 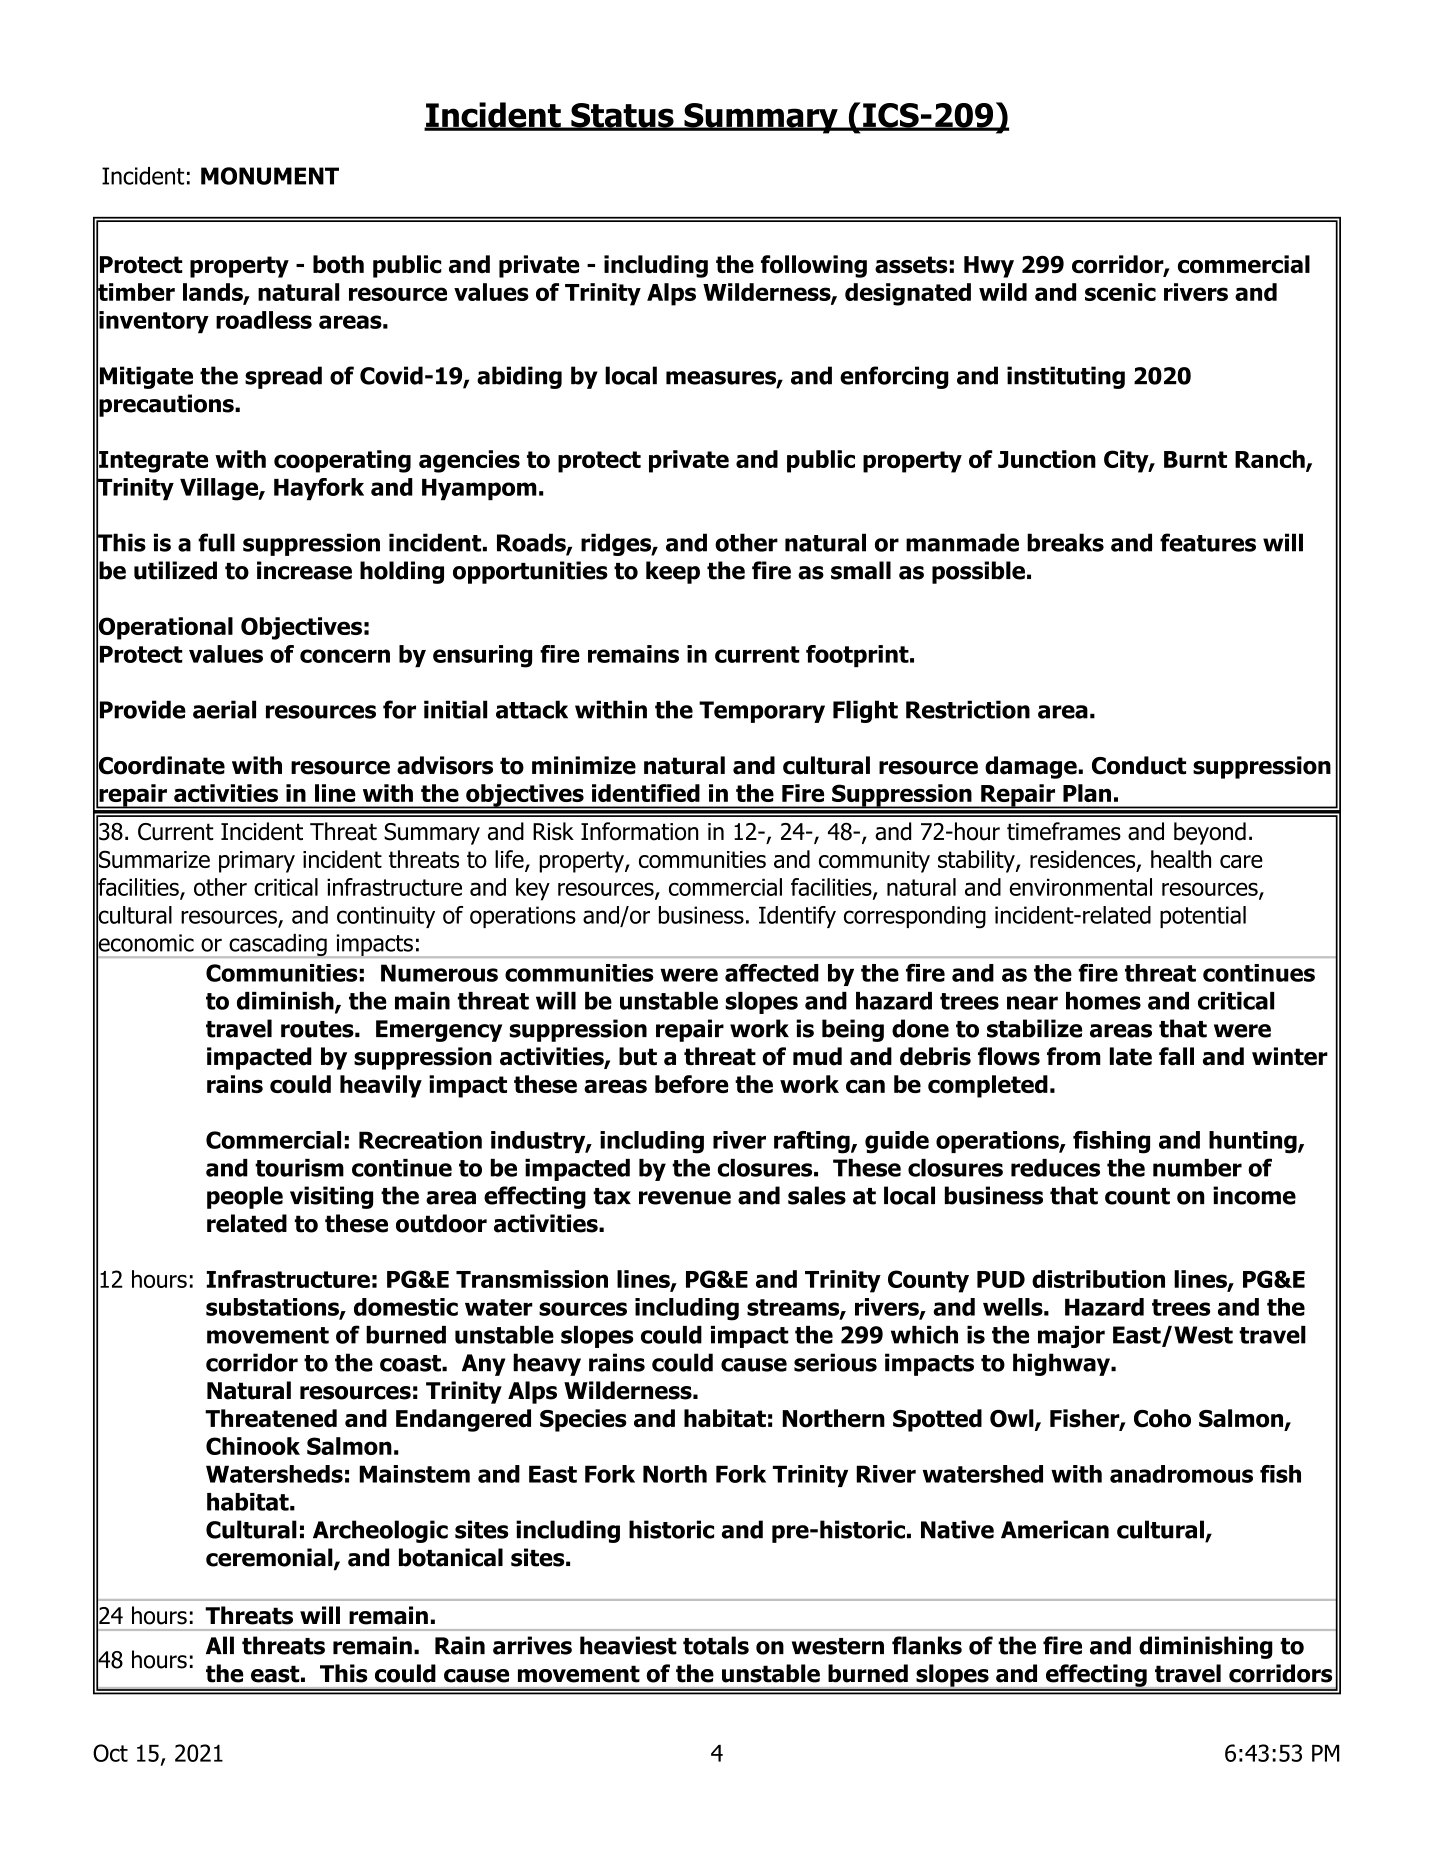 What do you see at coordinates (927, 1645) in the document?
I see `flanks` at bounding box center [927, 1645].
